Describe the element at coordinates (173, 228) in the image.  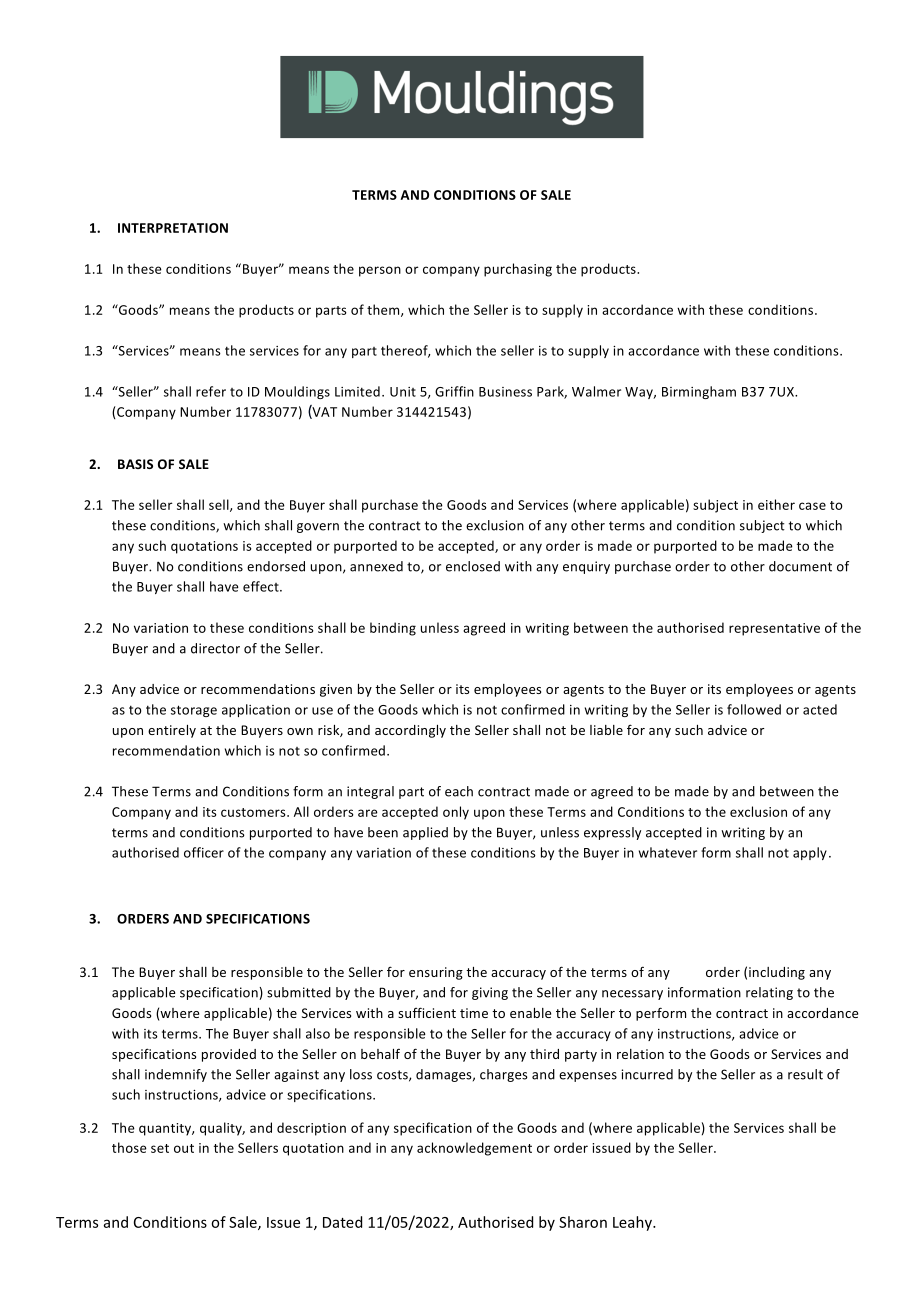
I see `INTERPRETATION` at that location.
